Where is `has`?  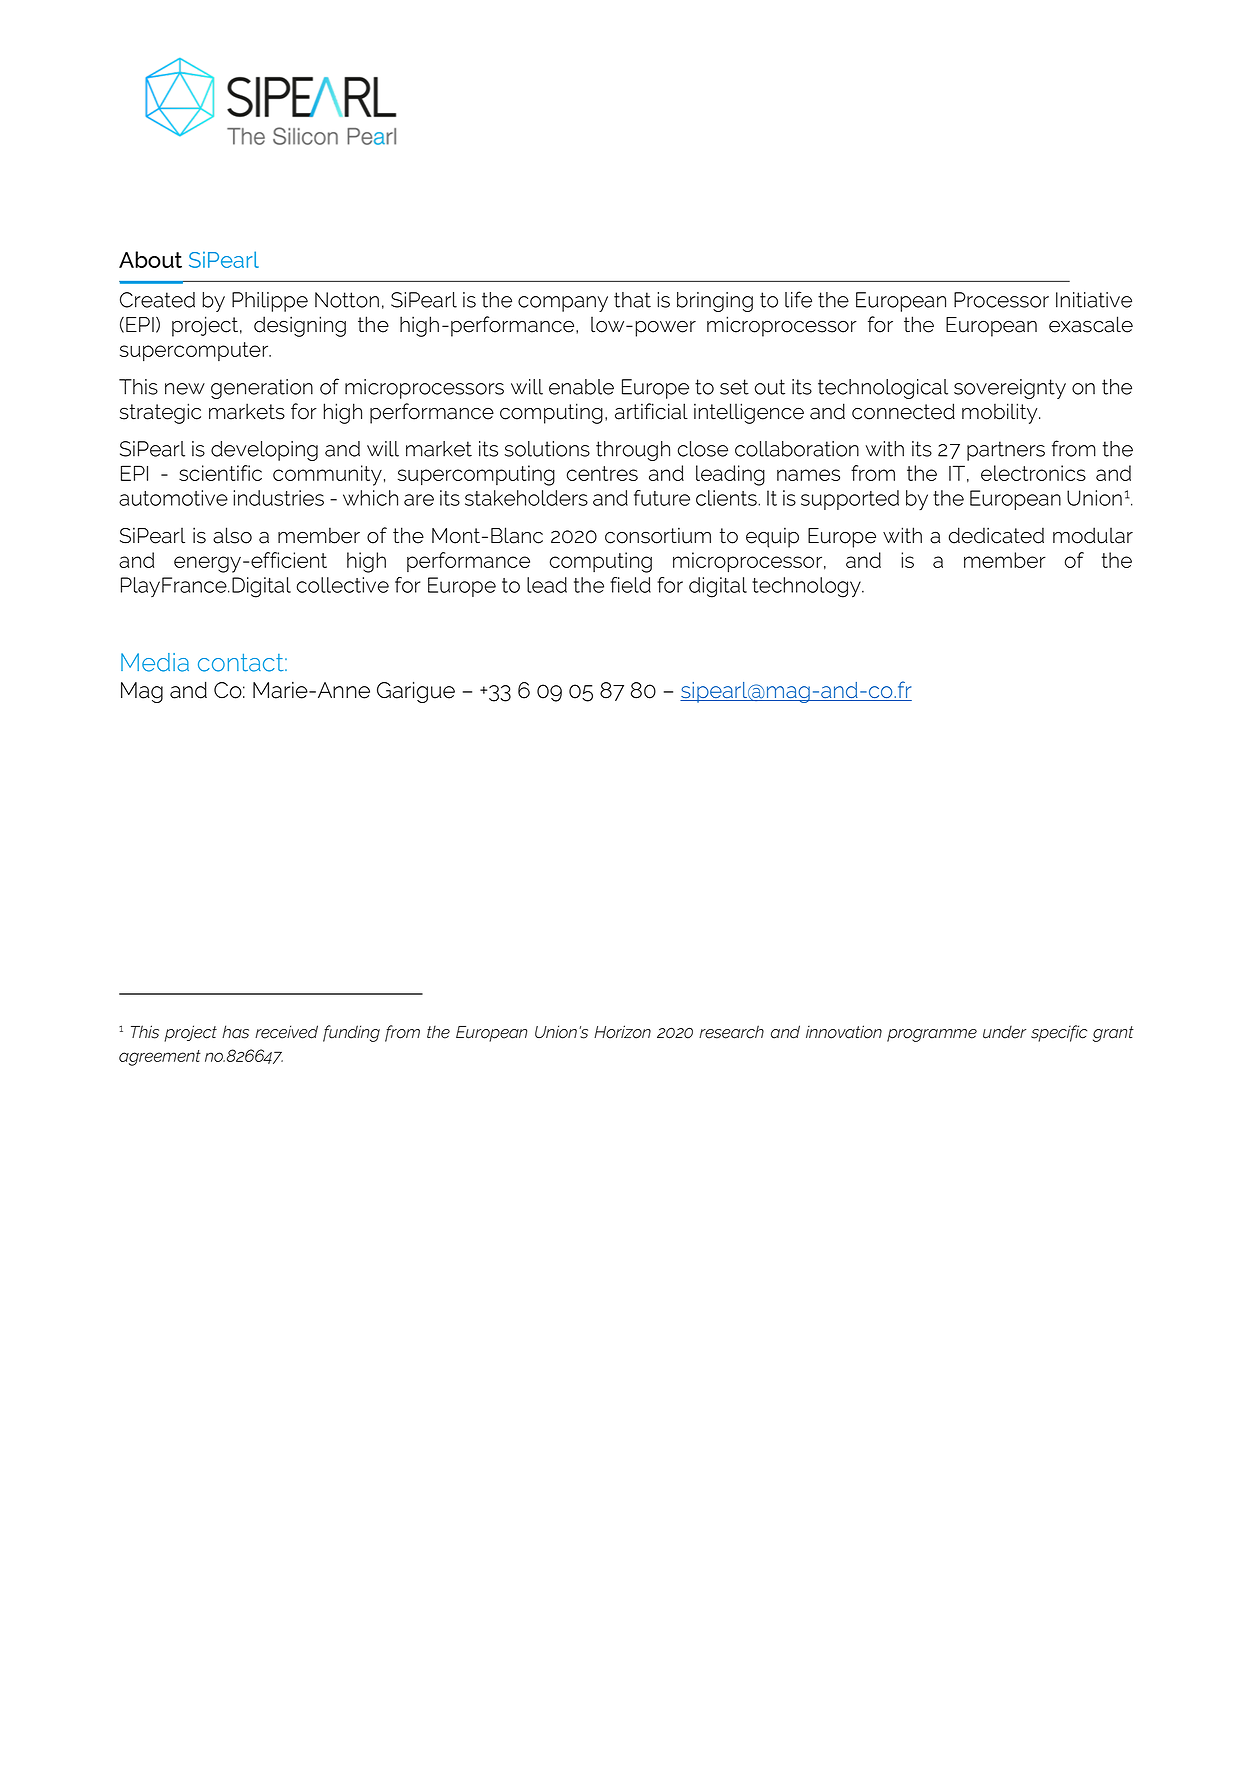
has is located at coordinates (235, 1032).
